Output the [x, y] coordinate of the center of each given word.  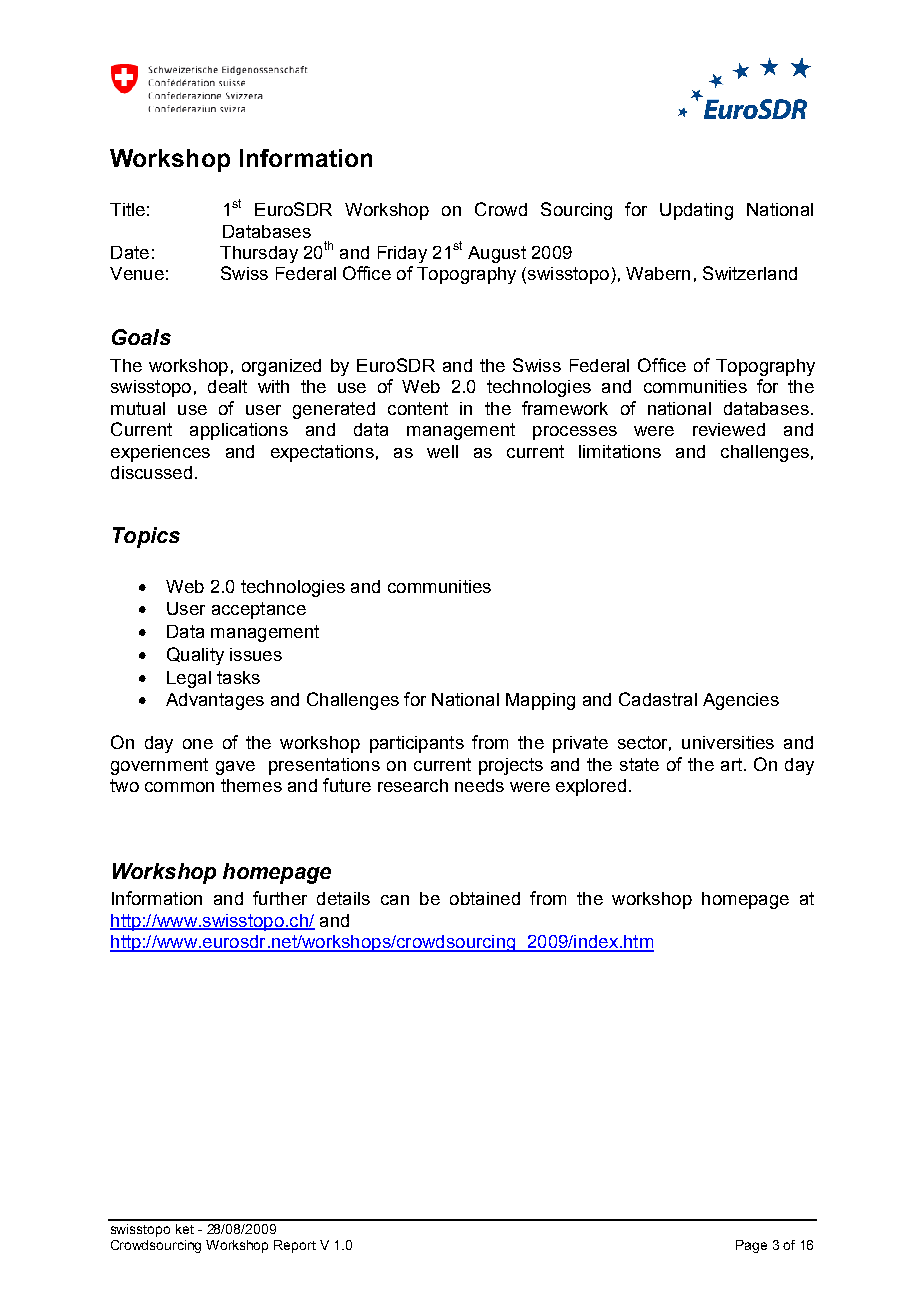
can [395, 900]
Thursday [259, 254]
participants [417, 744]
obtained [485, 898]
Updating [696, 211]
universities [728, 742]
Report [295, 1246]
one [198, 744]
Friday [402, 254]
